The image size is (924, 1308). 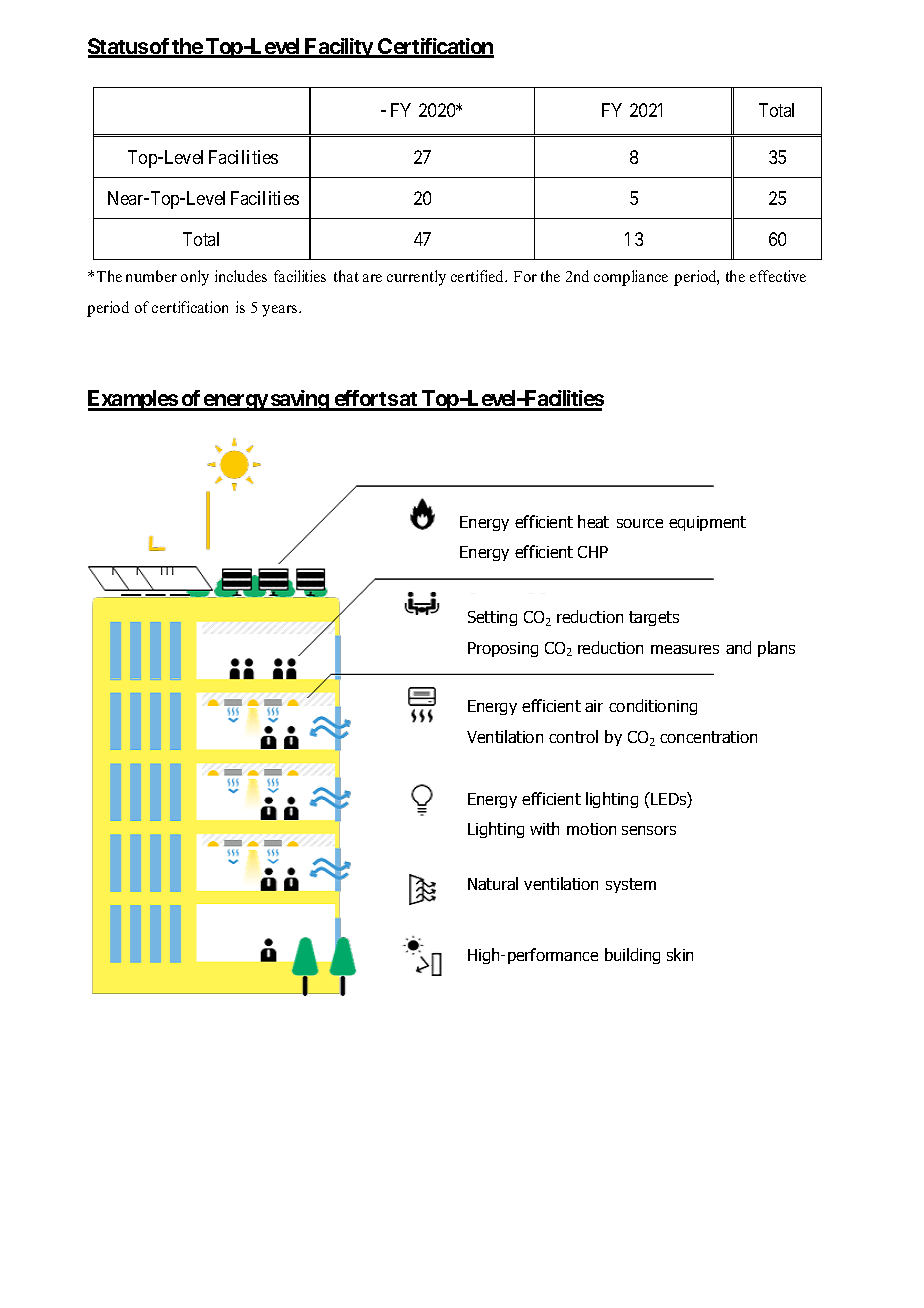 I want to click on Facility, so click(x=338, y=48).
